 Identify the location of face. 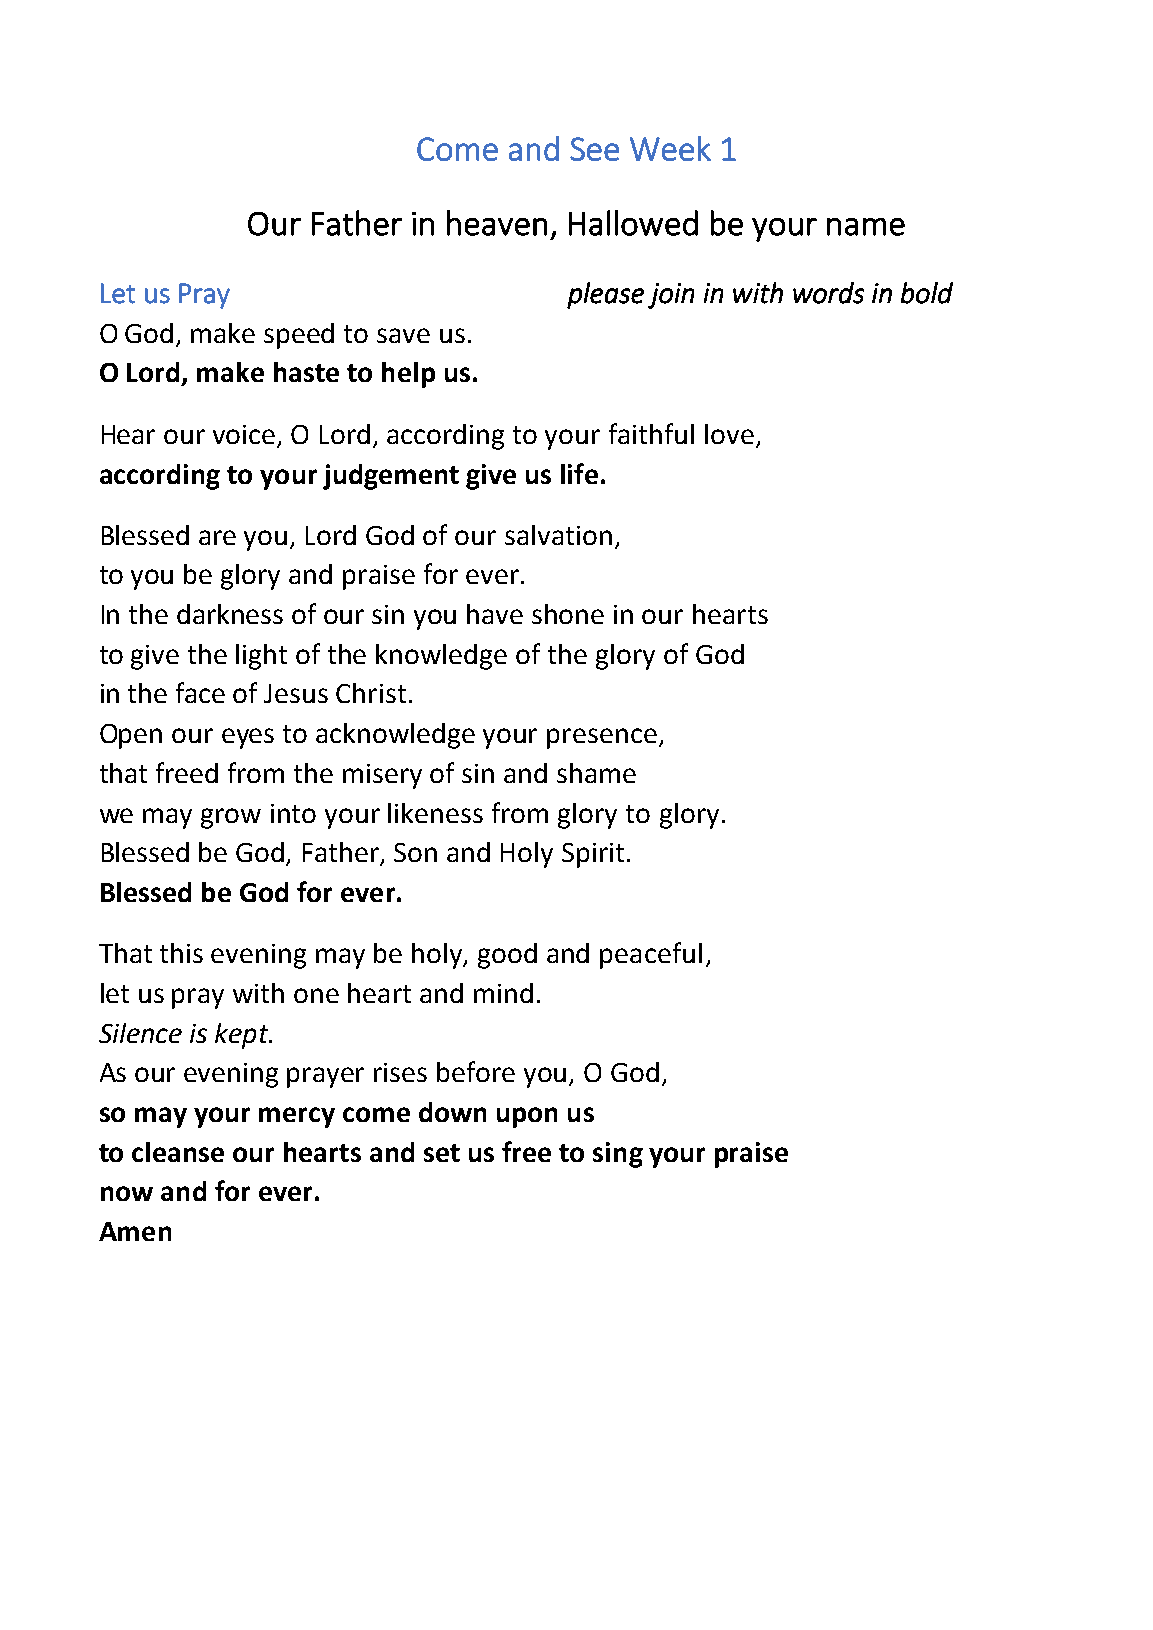
(200, 692).
